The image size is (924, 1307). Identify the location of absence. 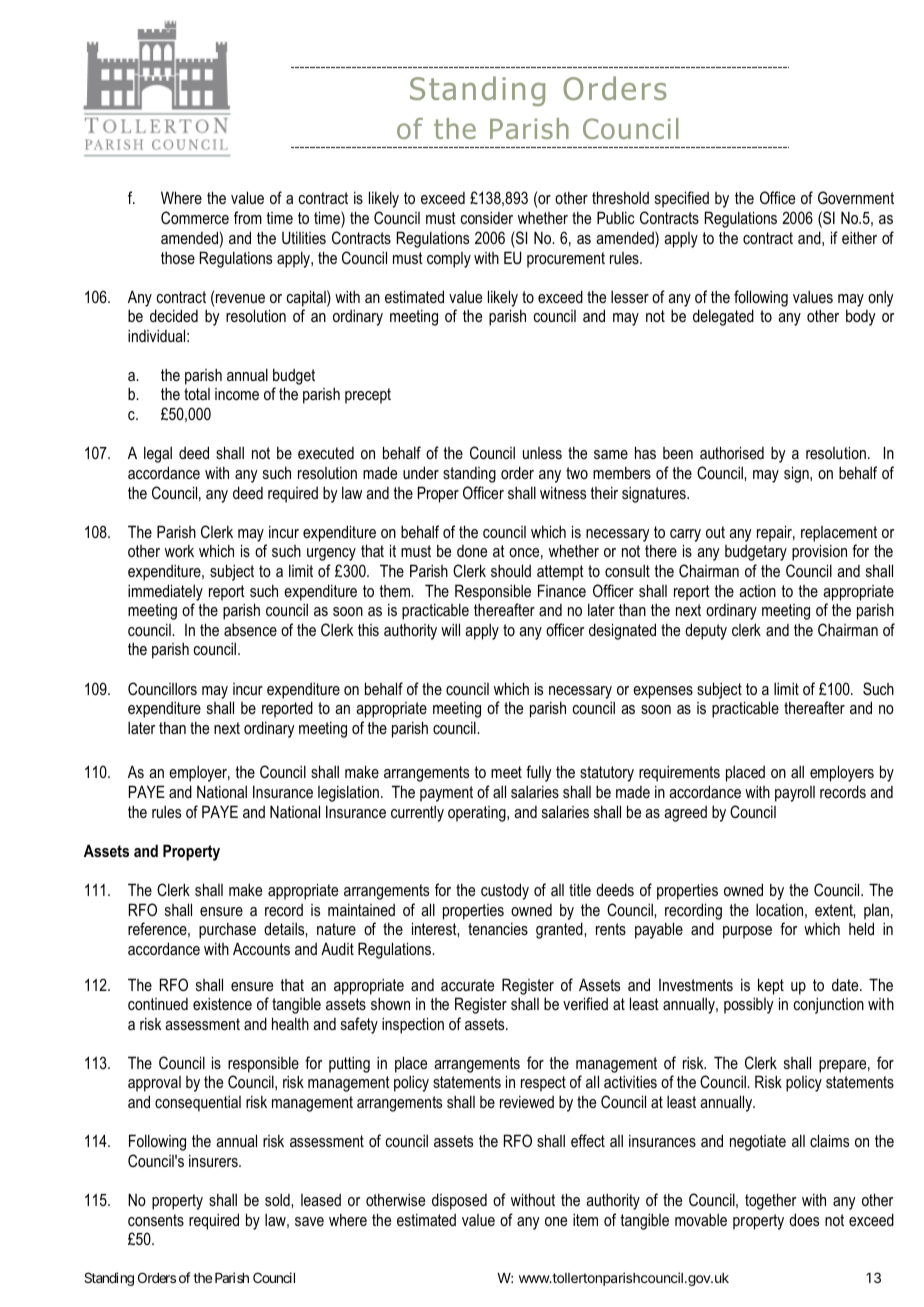
(250, 629).
